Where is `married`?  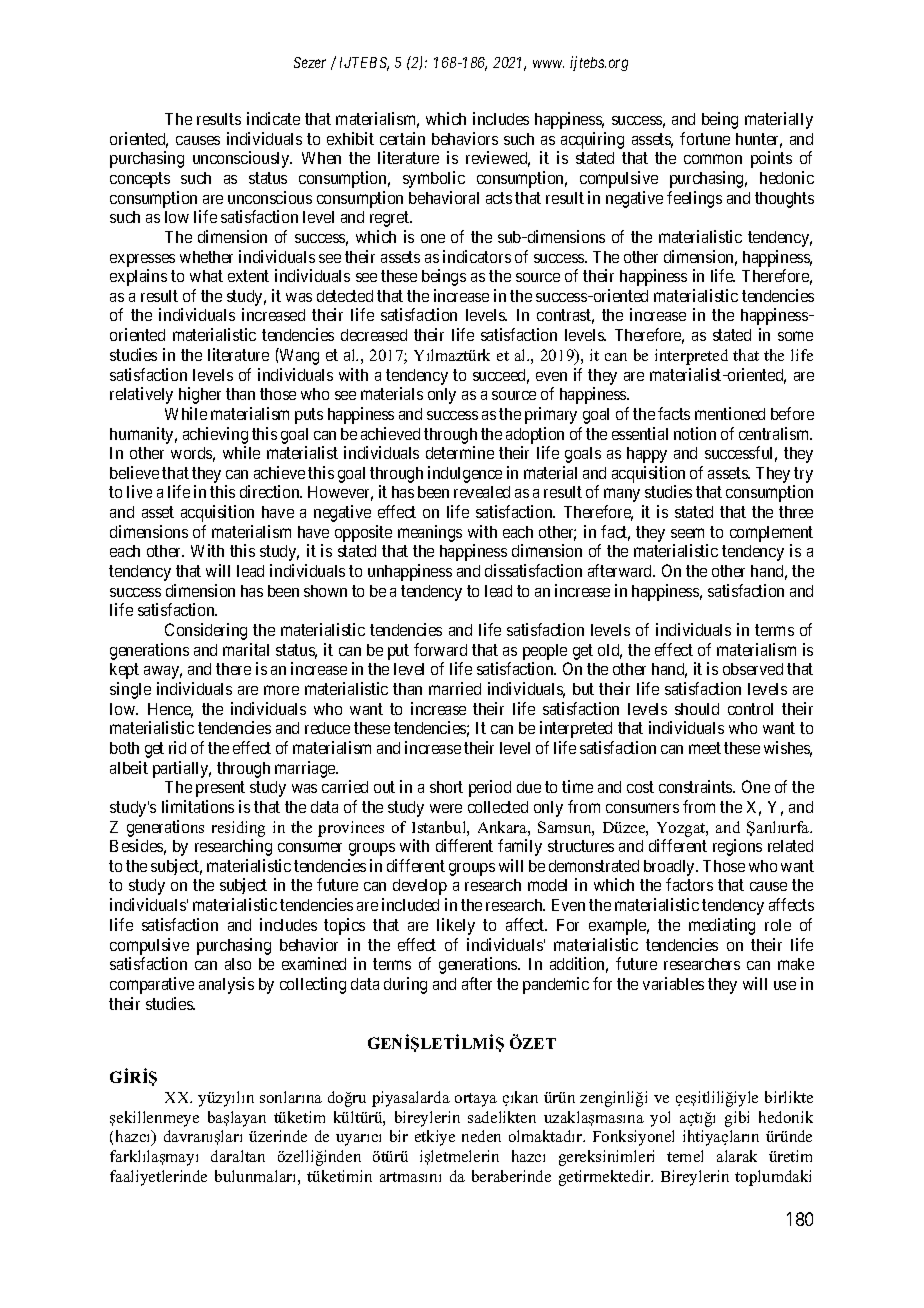 married is located at coordinates (455, 688).
